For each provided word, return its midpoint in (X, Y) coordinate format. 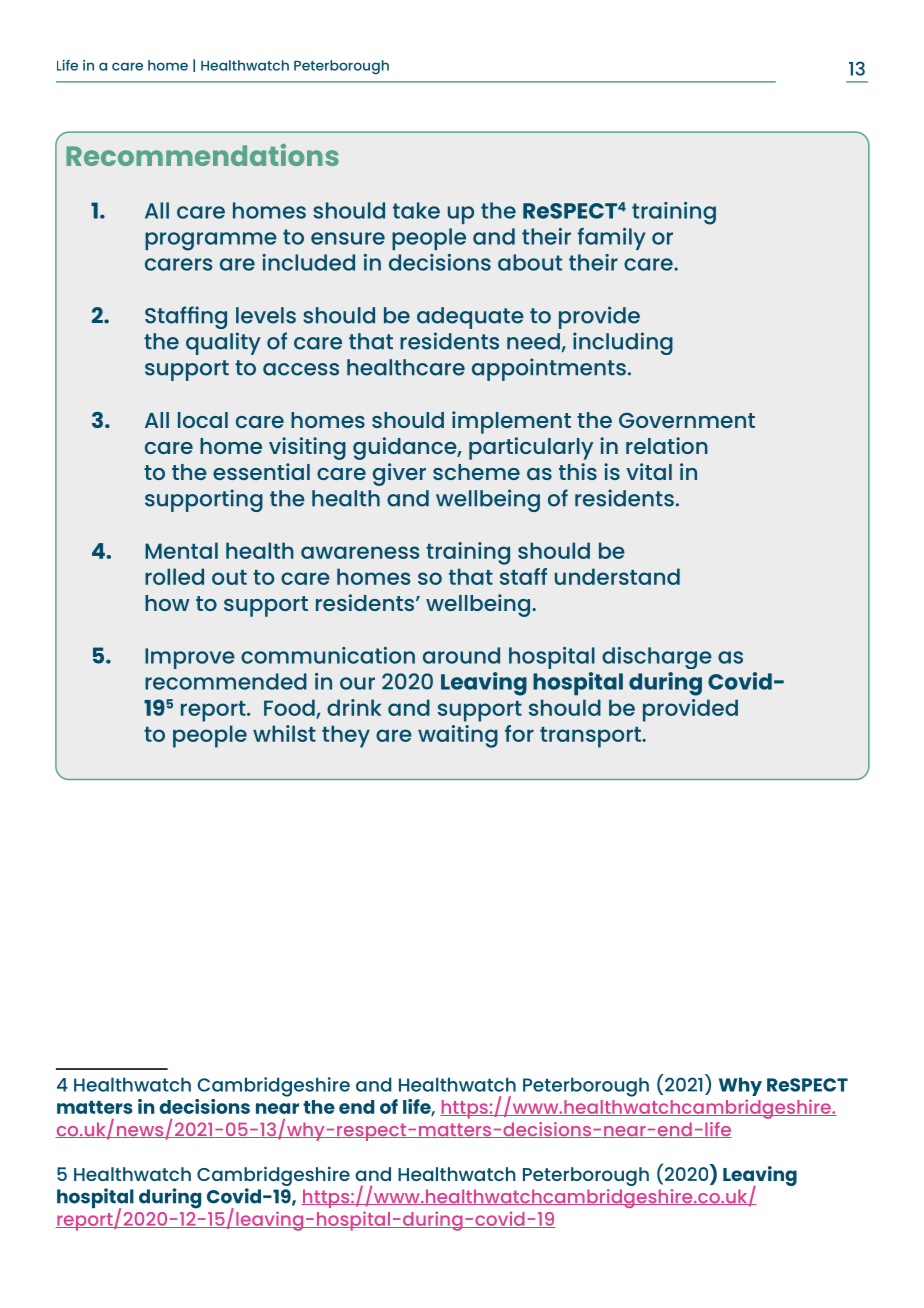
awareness (360, 552)
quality (223, 343)
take (416, 210)
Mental (181, 550)
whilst (284, 733)
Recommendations (202, 155)
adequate (470, 318)
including (623, 343)
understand (617, 576)
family (611, 239)
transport (591, 737)
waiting (458, 736)
